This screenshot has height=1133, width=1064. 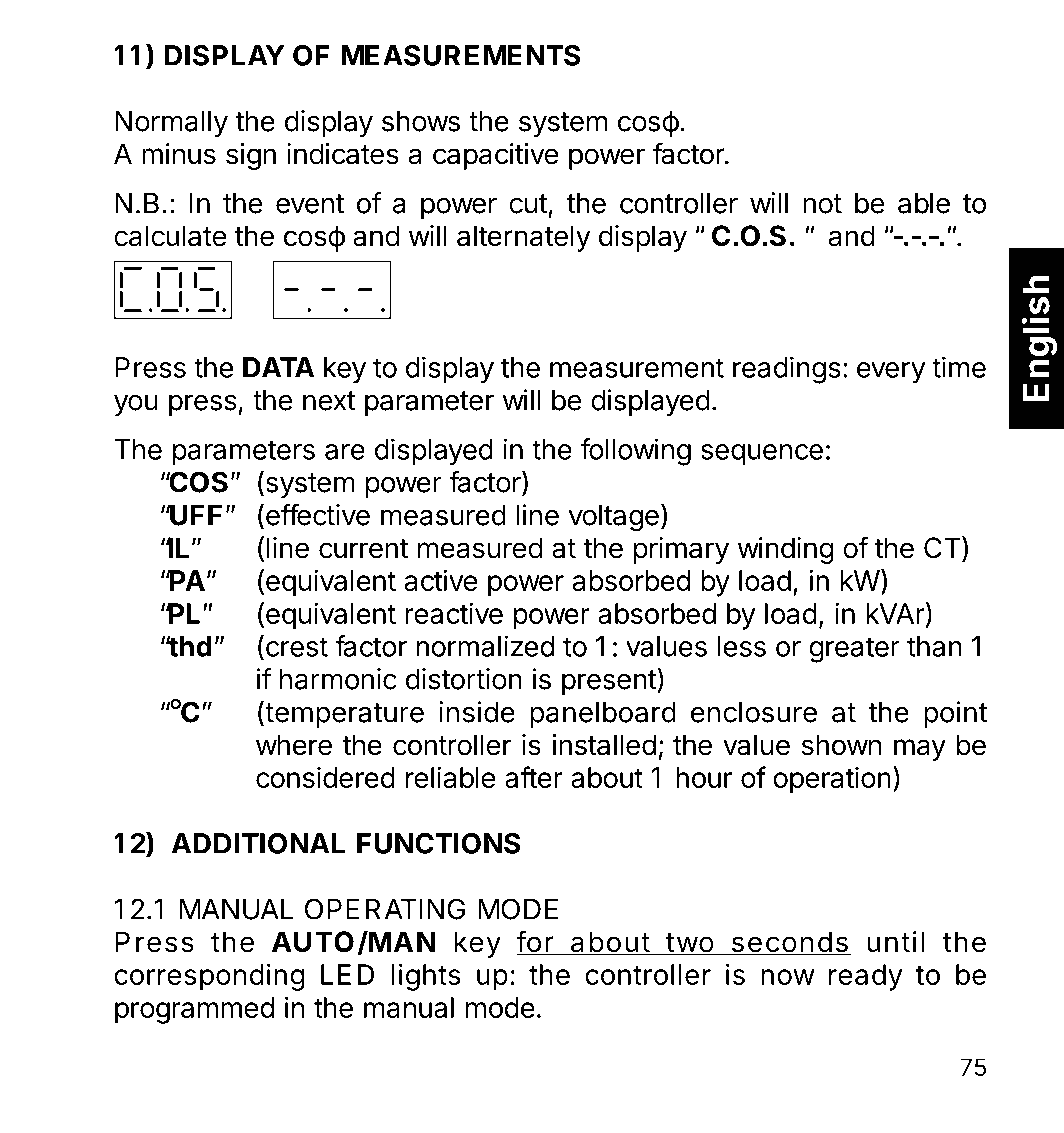 I want to click on ready, so click(x=866, y=977).
